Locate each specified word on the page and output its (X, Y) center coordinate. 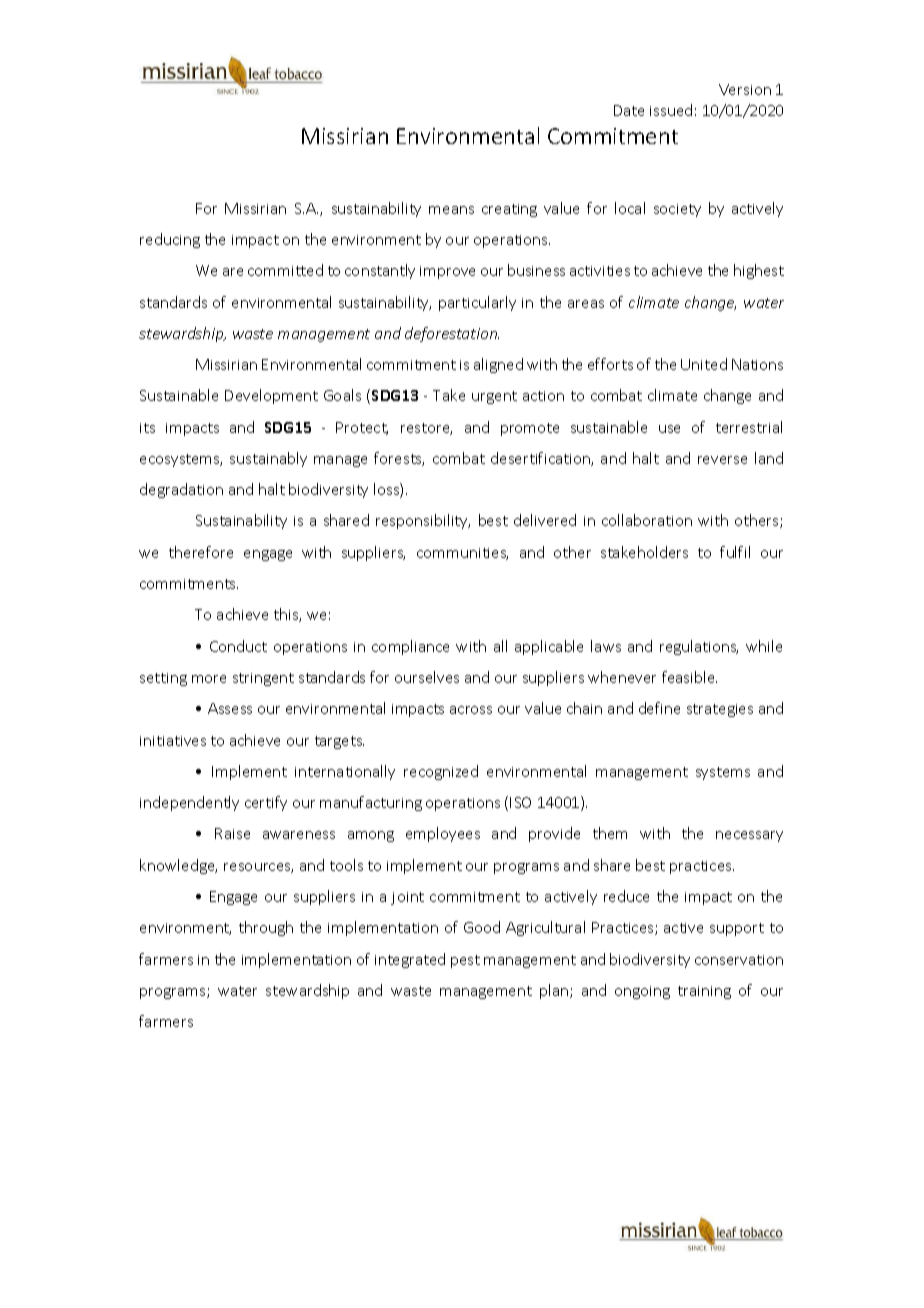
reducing (170, 240)
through (266, 928)
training (704, 992)
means (451, 210)
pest (465, 961)
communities (462, 554)
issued (671, 110)
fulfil (735, 552)
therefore (201, 552)
